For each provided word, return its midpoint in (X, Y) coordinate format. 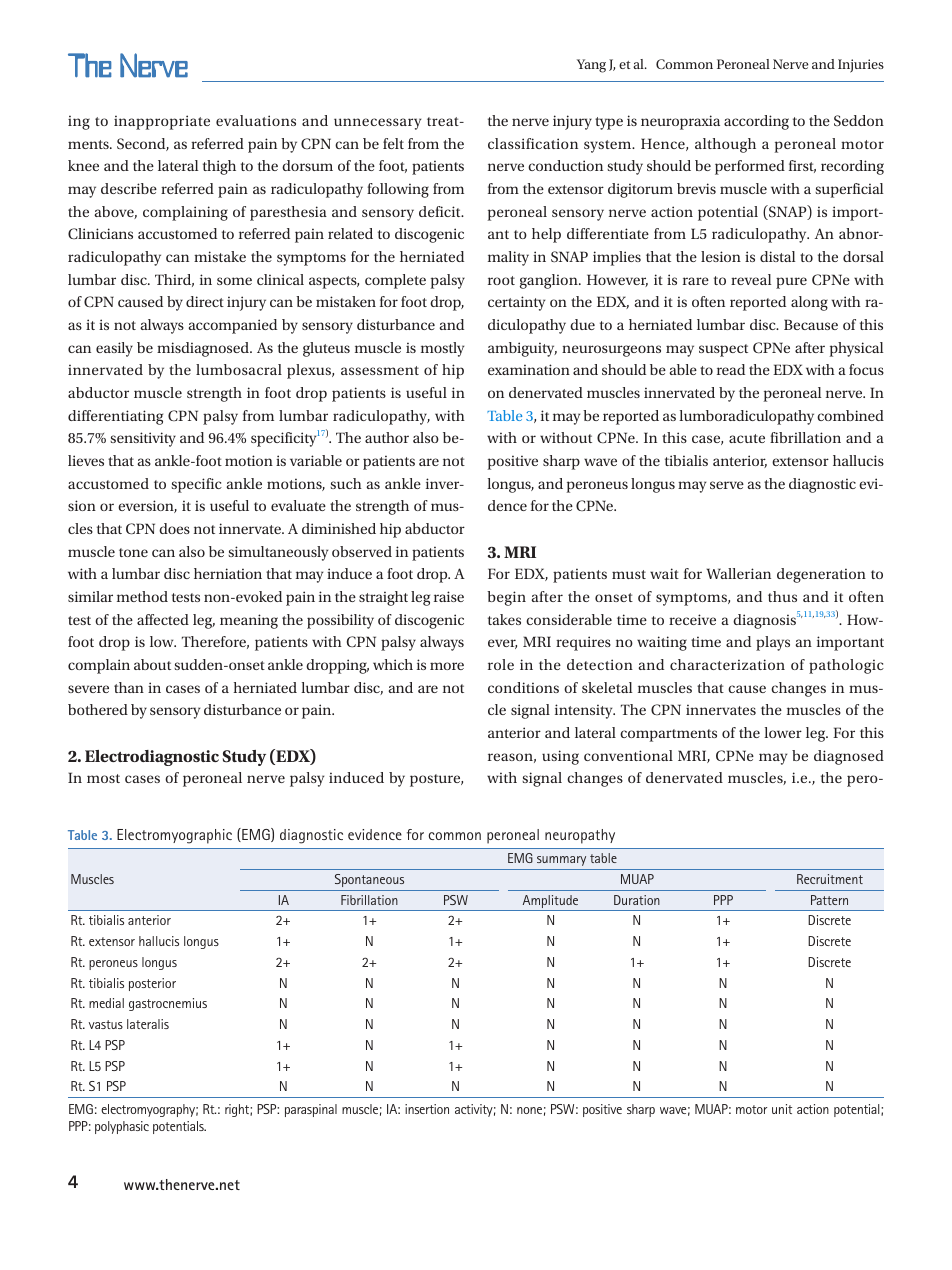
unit (782, 1109)
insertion (427, 1109)
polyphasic (122, 1127)
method (142, 596)
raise (449, 596)
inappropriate (162, 122)
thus (782, 596)
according (756, 122)
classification (533, 143)
